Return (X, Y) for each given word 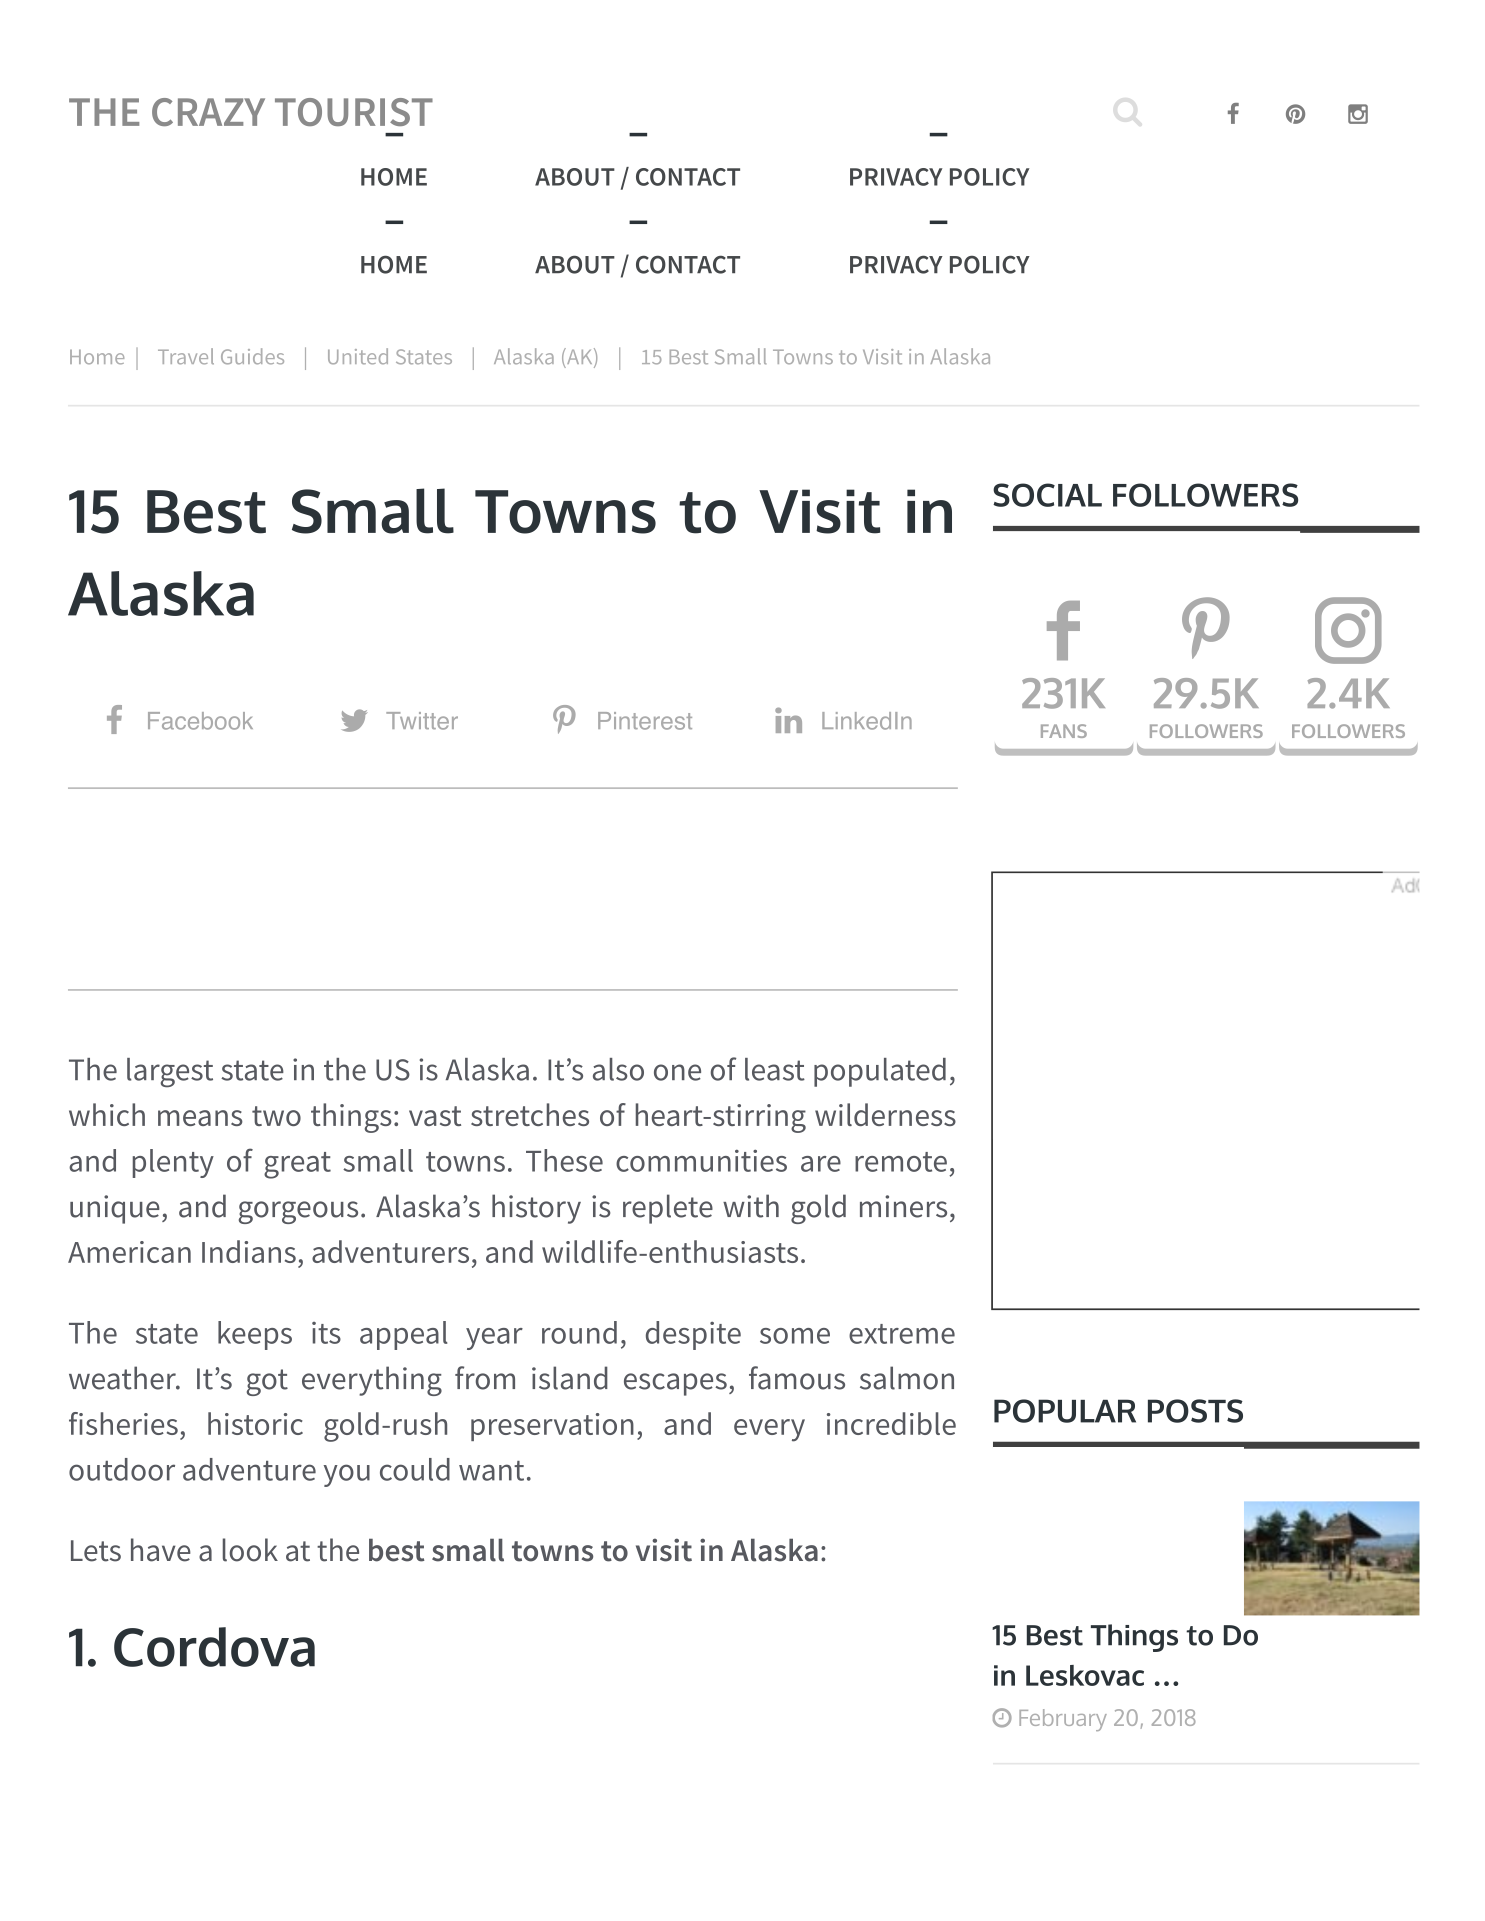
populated (880, 1072)
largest (170, 1073)
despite (693, 1335)
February (1063, 1720)
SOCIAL (1047, 495)
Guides (252, 356)
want (491, 1471)
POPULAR (1065, 1411)
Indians (249, 1251)
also (618, 1069)
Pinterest (645, 721)
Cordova (214, 1647)
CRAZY (208, 112)
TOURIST (354, 112)
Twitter (422, 721)
